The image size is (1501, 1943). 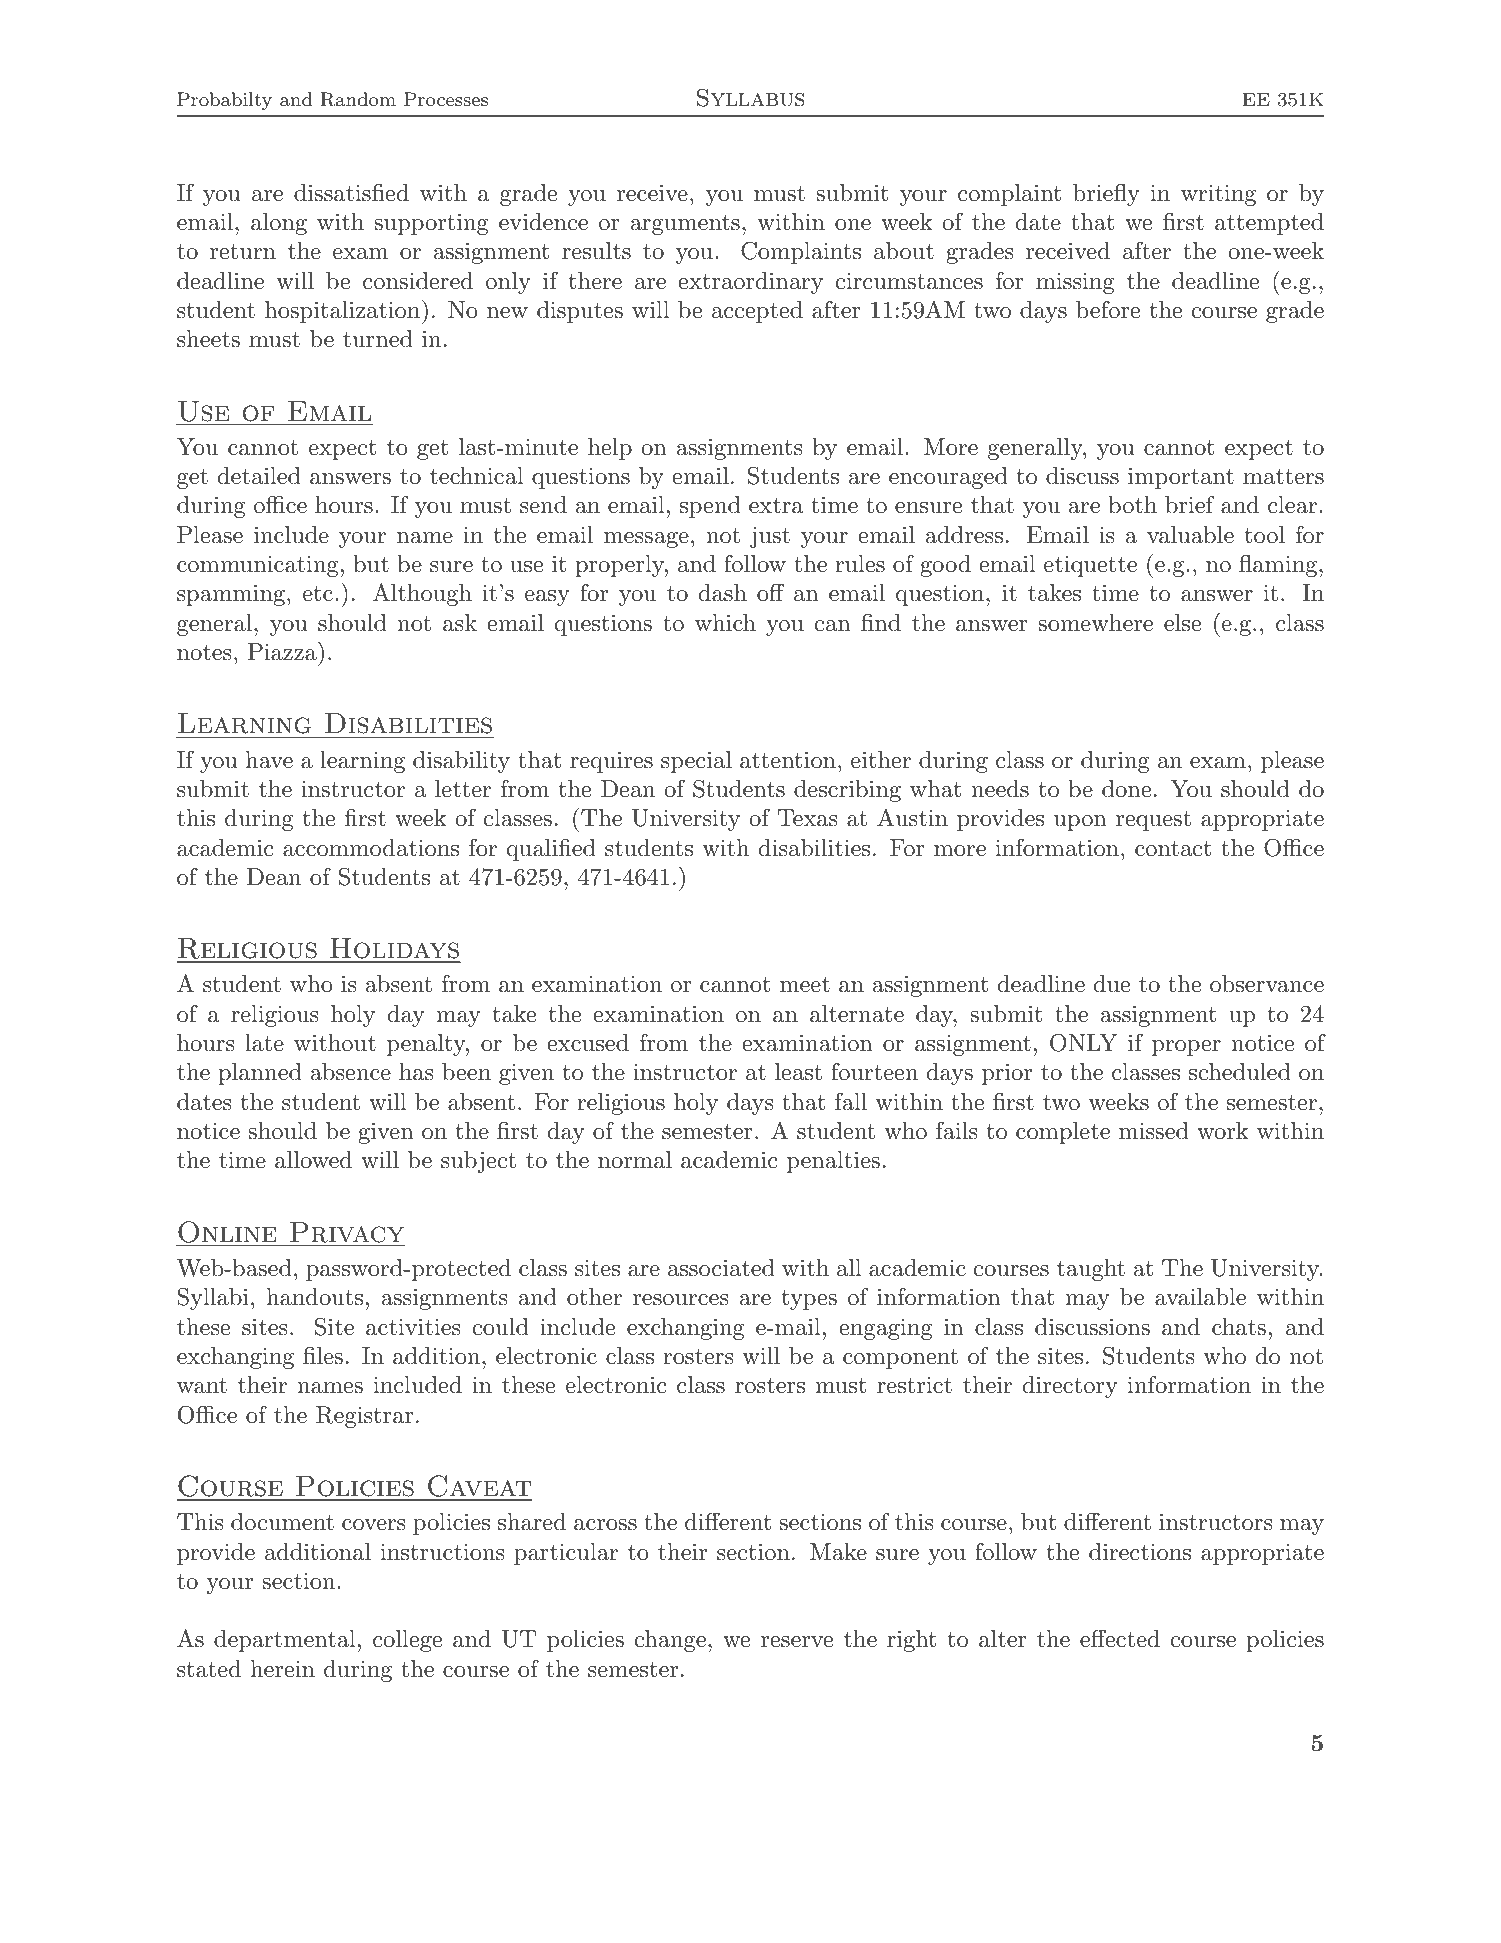 I want to click on missed, so click(x=1154, y=1131).
